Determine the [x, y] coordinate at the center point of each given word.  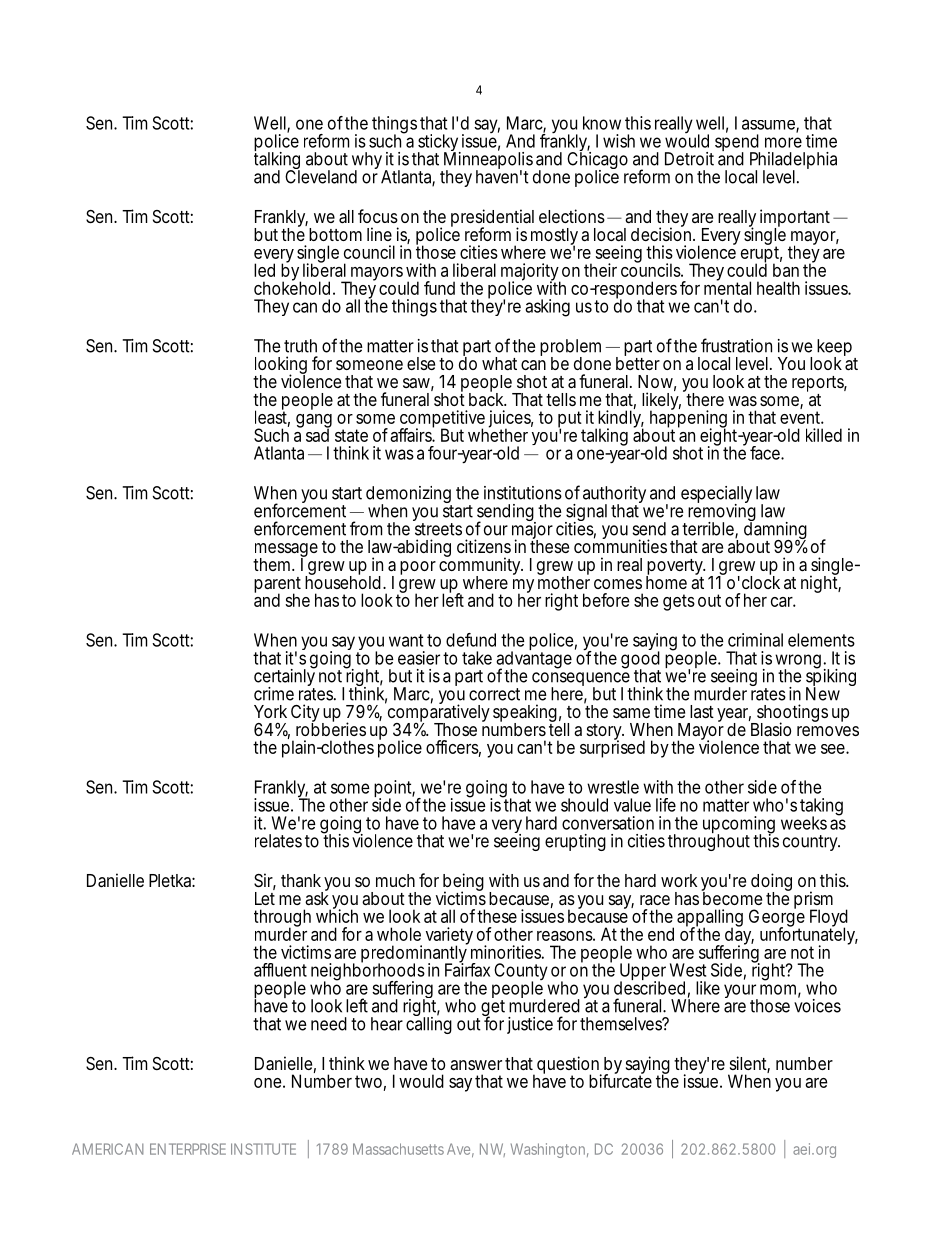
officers [453, 748]
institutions [523, 493]
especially [716, 496]
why [367, 162]
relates [278, 841]
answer [476, 1065]
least [272, 417]
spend [737, 143]
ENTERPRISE [188, 1149]
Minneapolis [487, 161]
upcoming [739, 826]
